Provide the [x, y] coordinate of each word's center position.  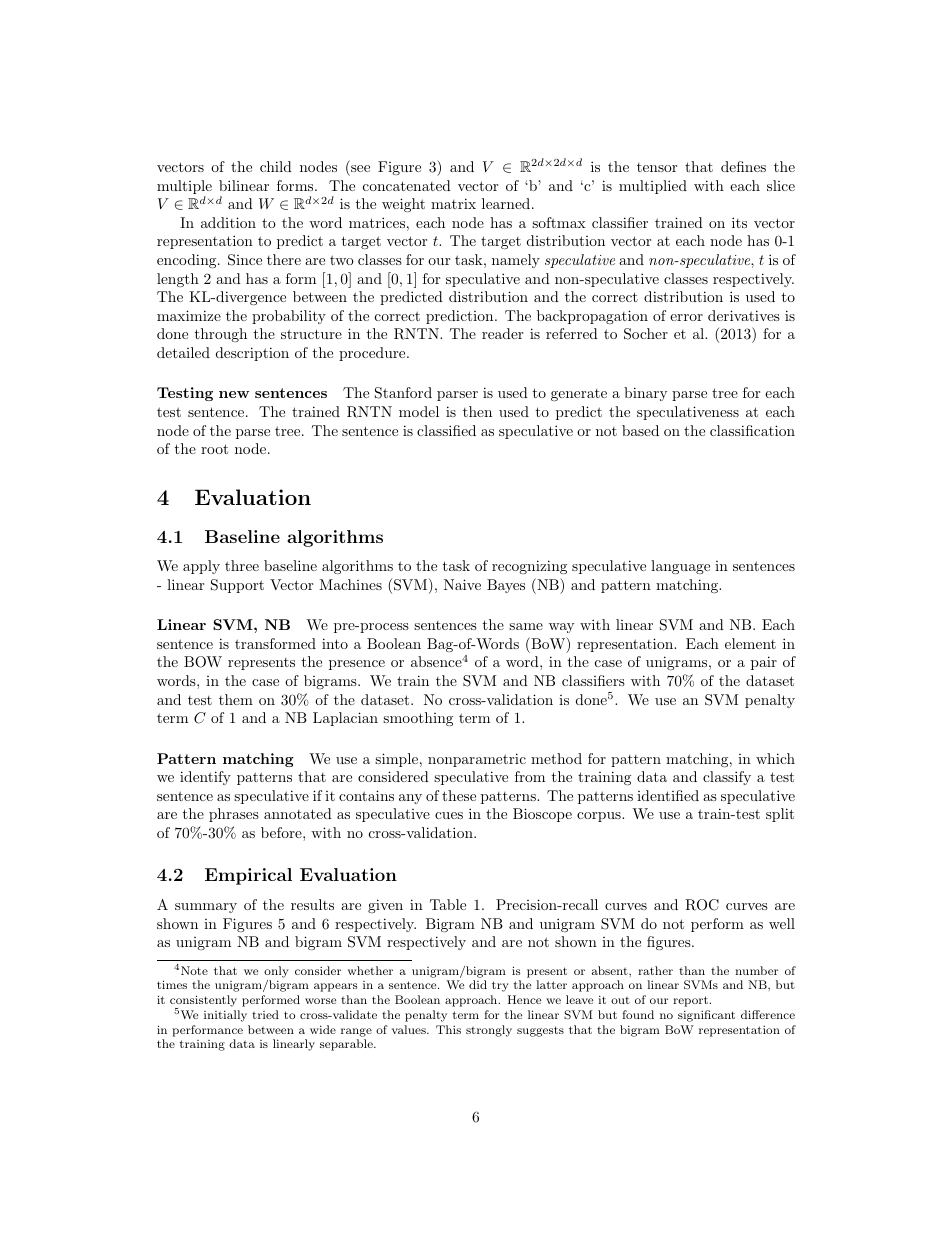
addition [228, 222]
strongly [489, 1031]
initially [225, 1016]
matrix [453, 203]
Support [237, 586]
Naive [462, 584]
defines [743, 166]
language [680, 567]
